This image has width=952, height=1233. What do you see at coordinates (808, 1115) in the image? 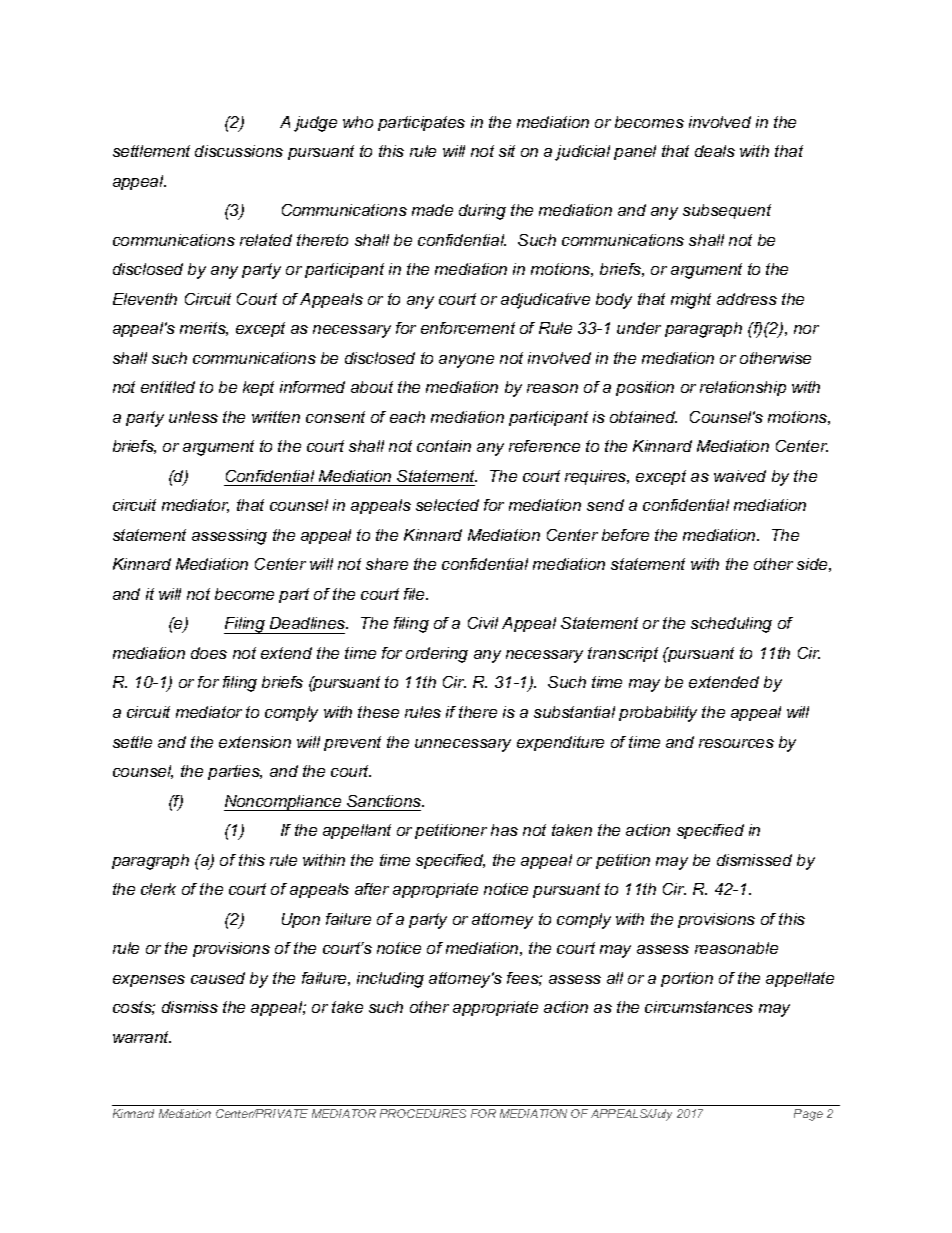
I see `Page` at bounding box center [808, 1115].
